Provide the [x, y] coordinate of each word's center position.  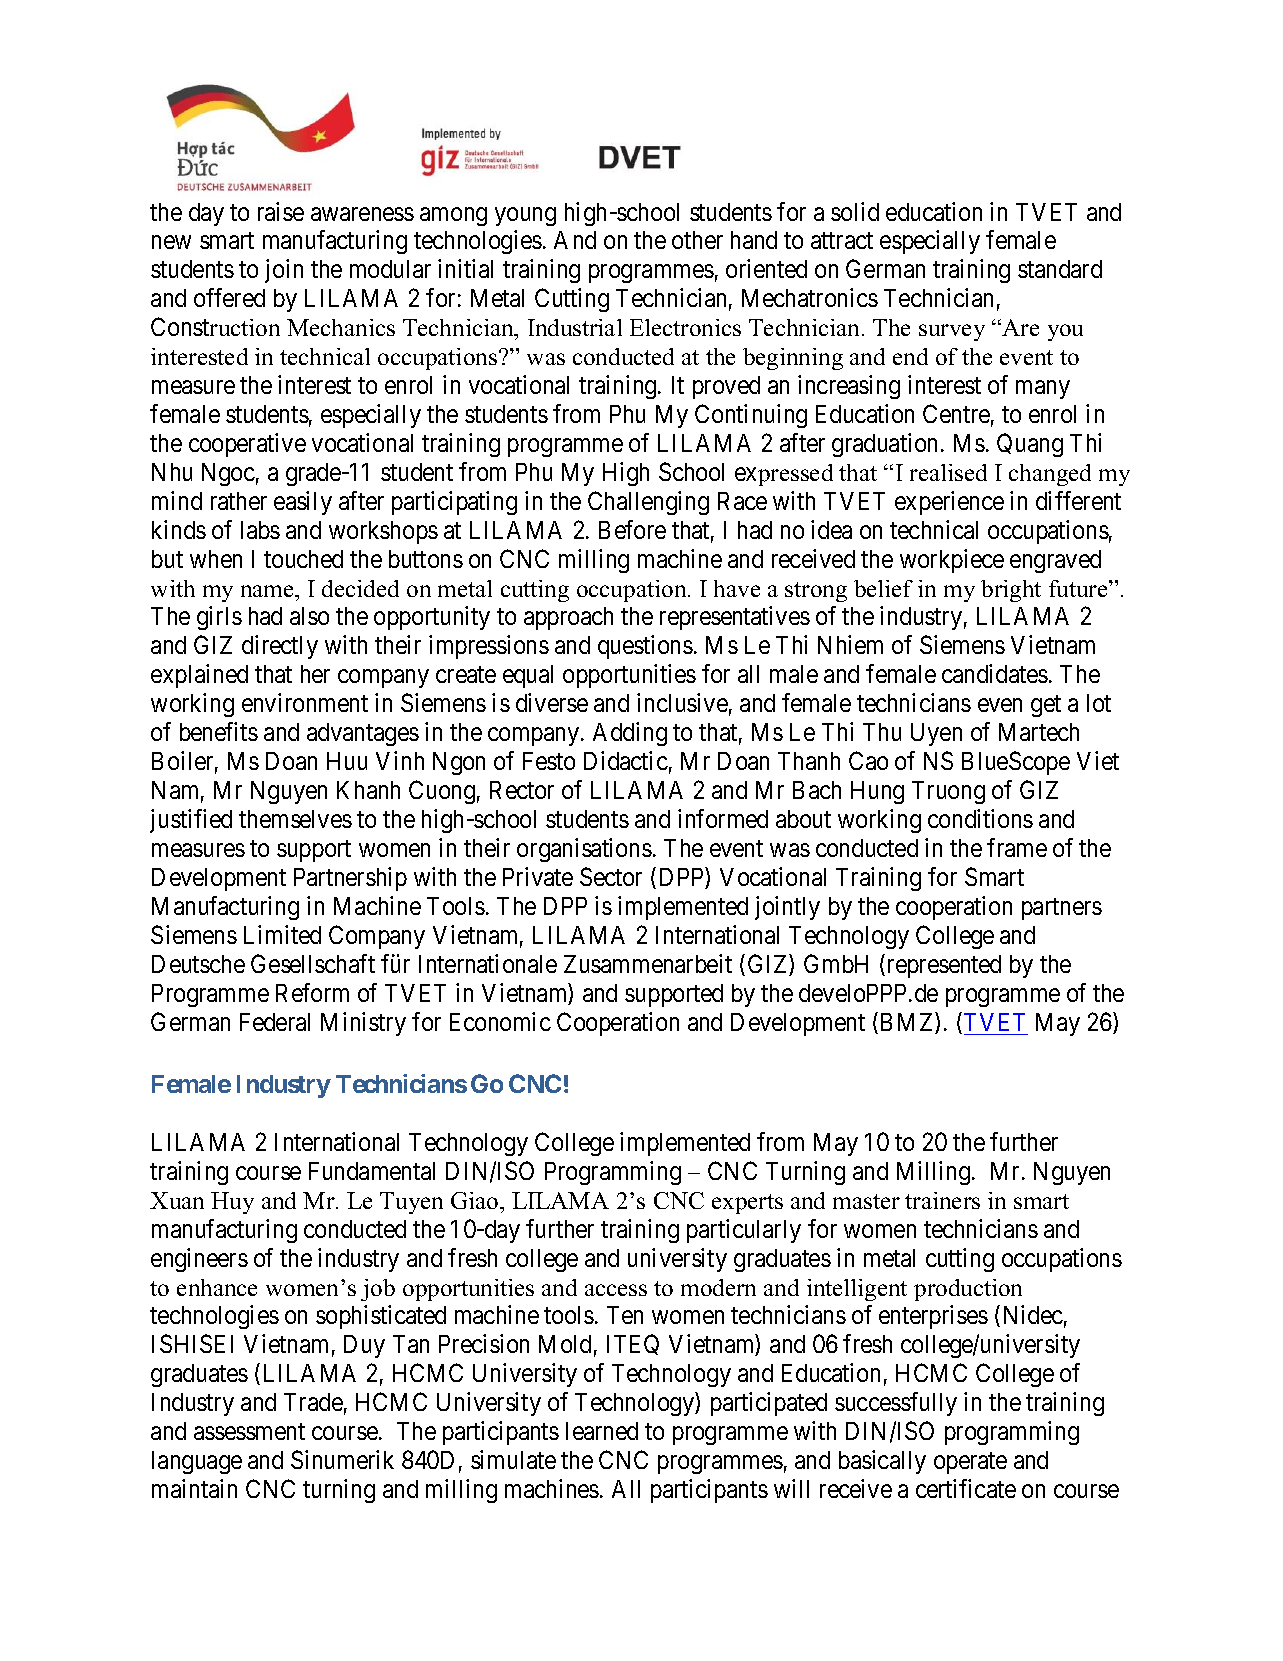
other [697, 240]
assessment [249, 1432]
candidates [995, 673]
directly [280, 647]
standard [1060, 269]
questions [645, 647]
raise [281, 211]
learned [602, 1431]
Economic [500, 1021]
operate [970, 1463]
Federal [275, 1022]
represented [942, 966]
